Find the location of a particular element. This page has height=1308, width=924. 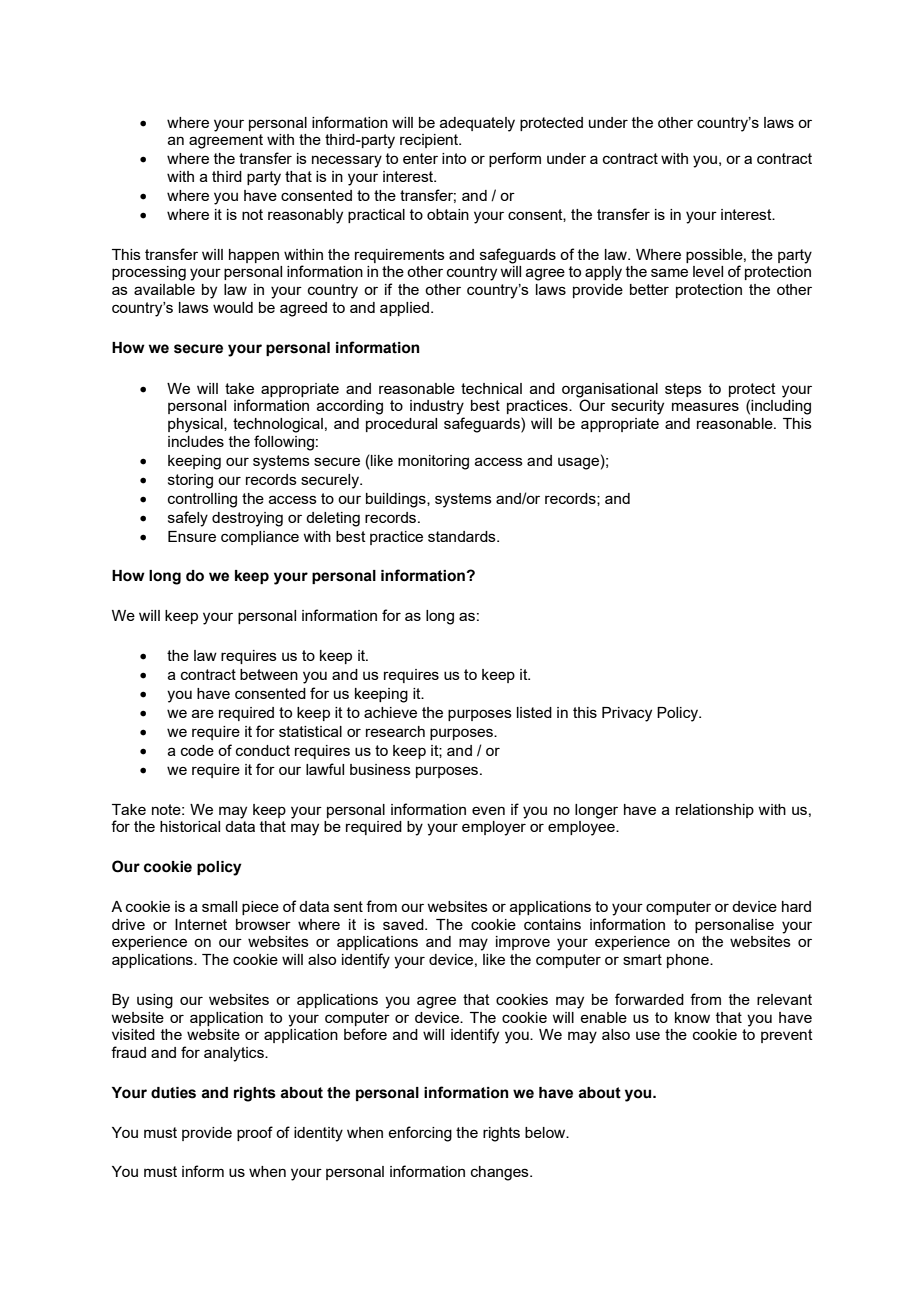

achieve is located at coordinates (390, 712).
